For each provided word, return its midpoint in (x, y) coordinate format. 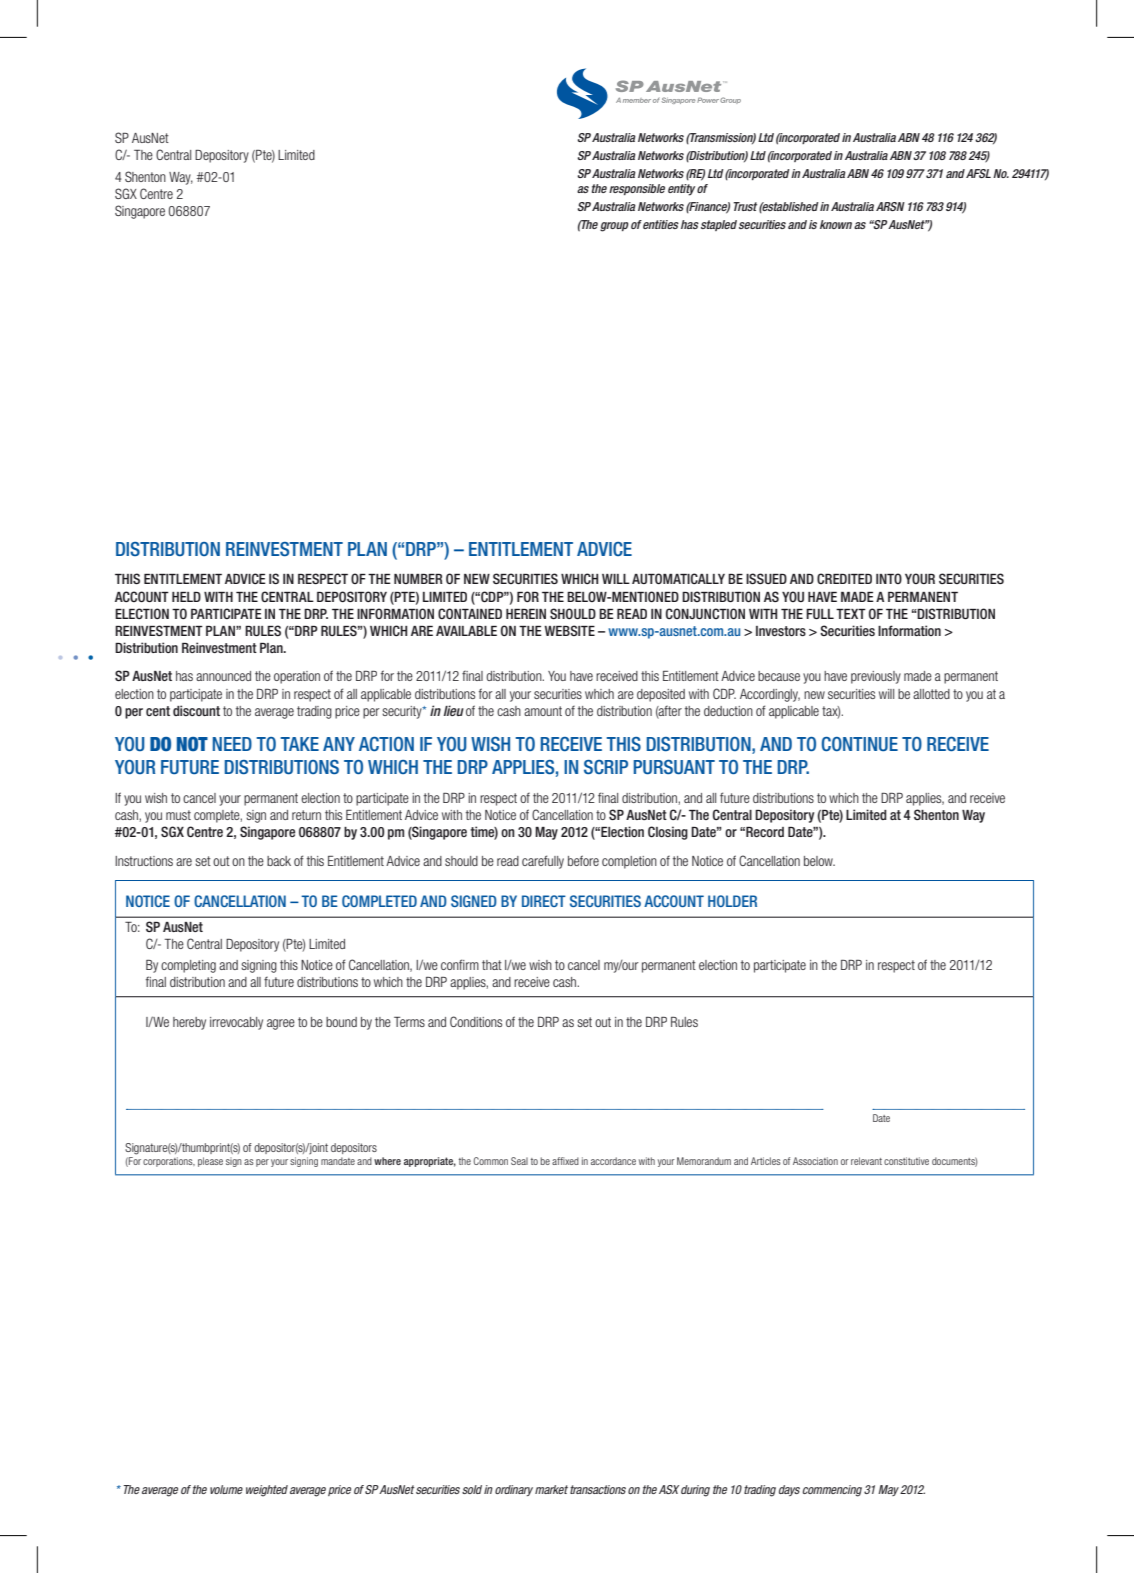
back (279, 861)
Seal (519, 1161)
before (583, 860)
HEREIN (526, 614)
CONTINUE (860, 744)
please (210, 1162)
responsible (637, 189)
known (836, 224)
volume (226, 1489)
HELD (186, 597)
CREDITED (844, 578)
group (614, 227)
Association (815, 1161)
